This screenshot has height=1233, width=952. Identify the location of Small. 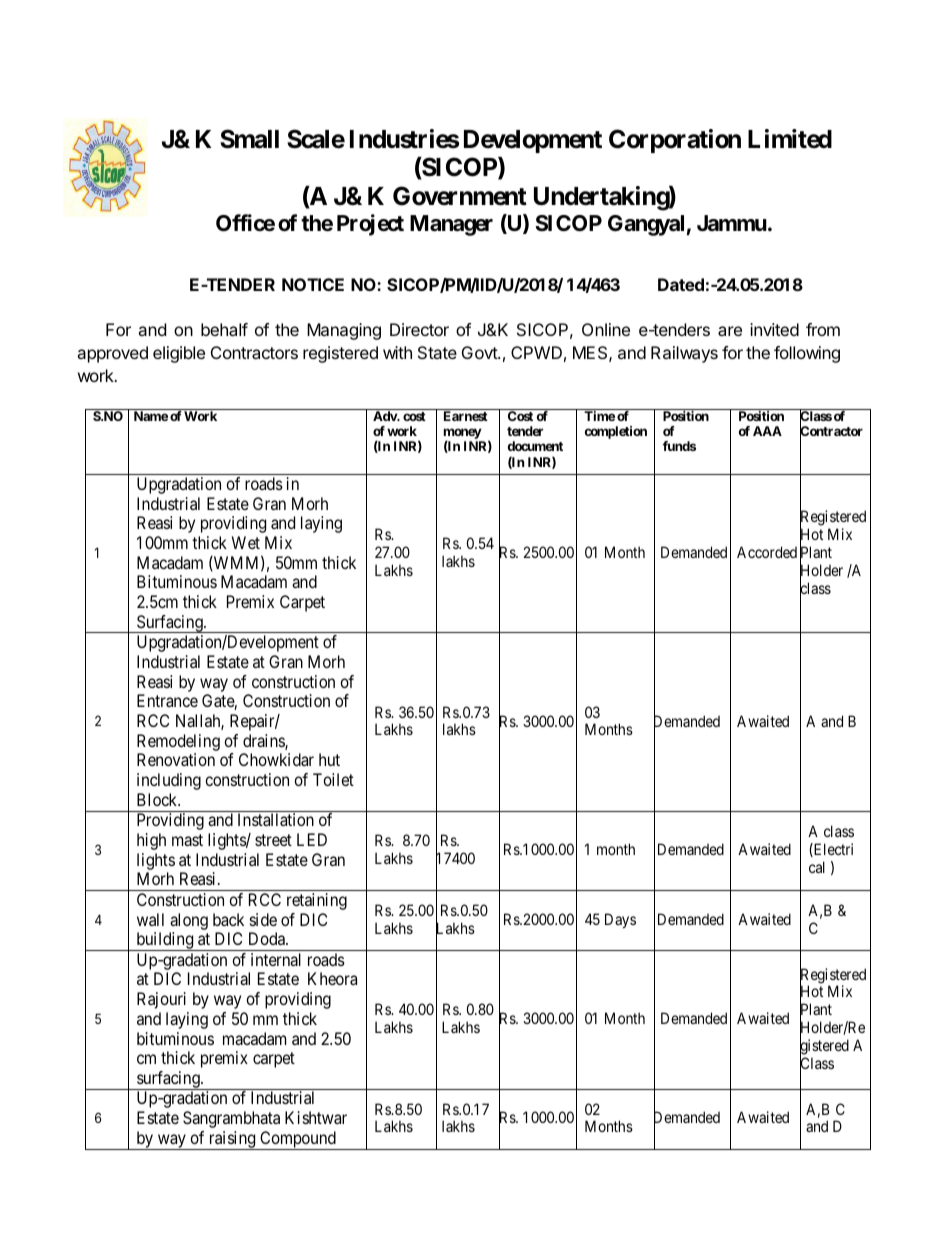
(249, 139).
